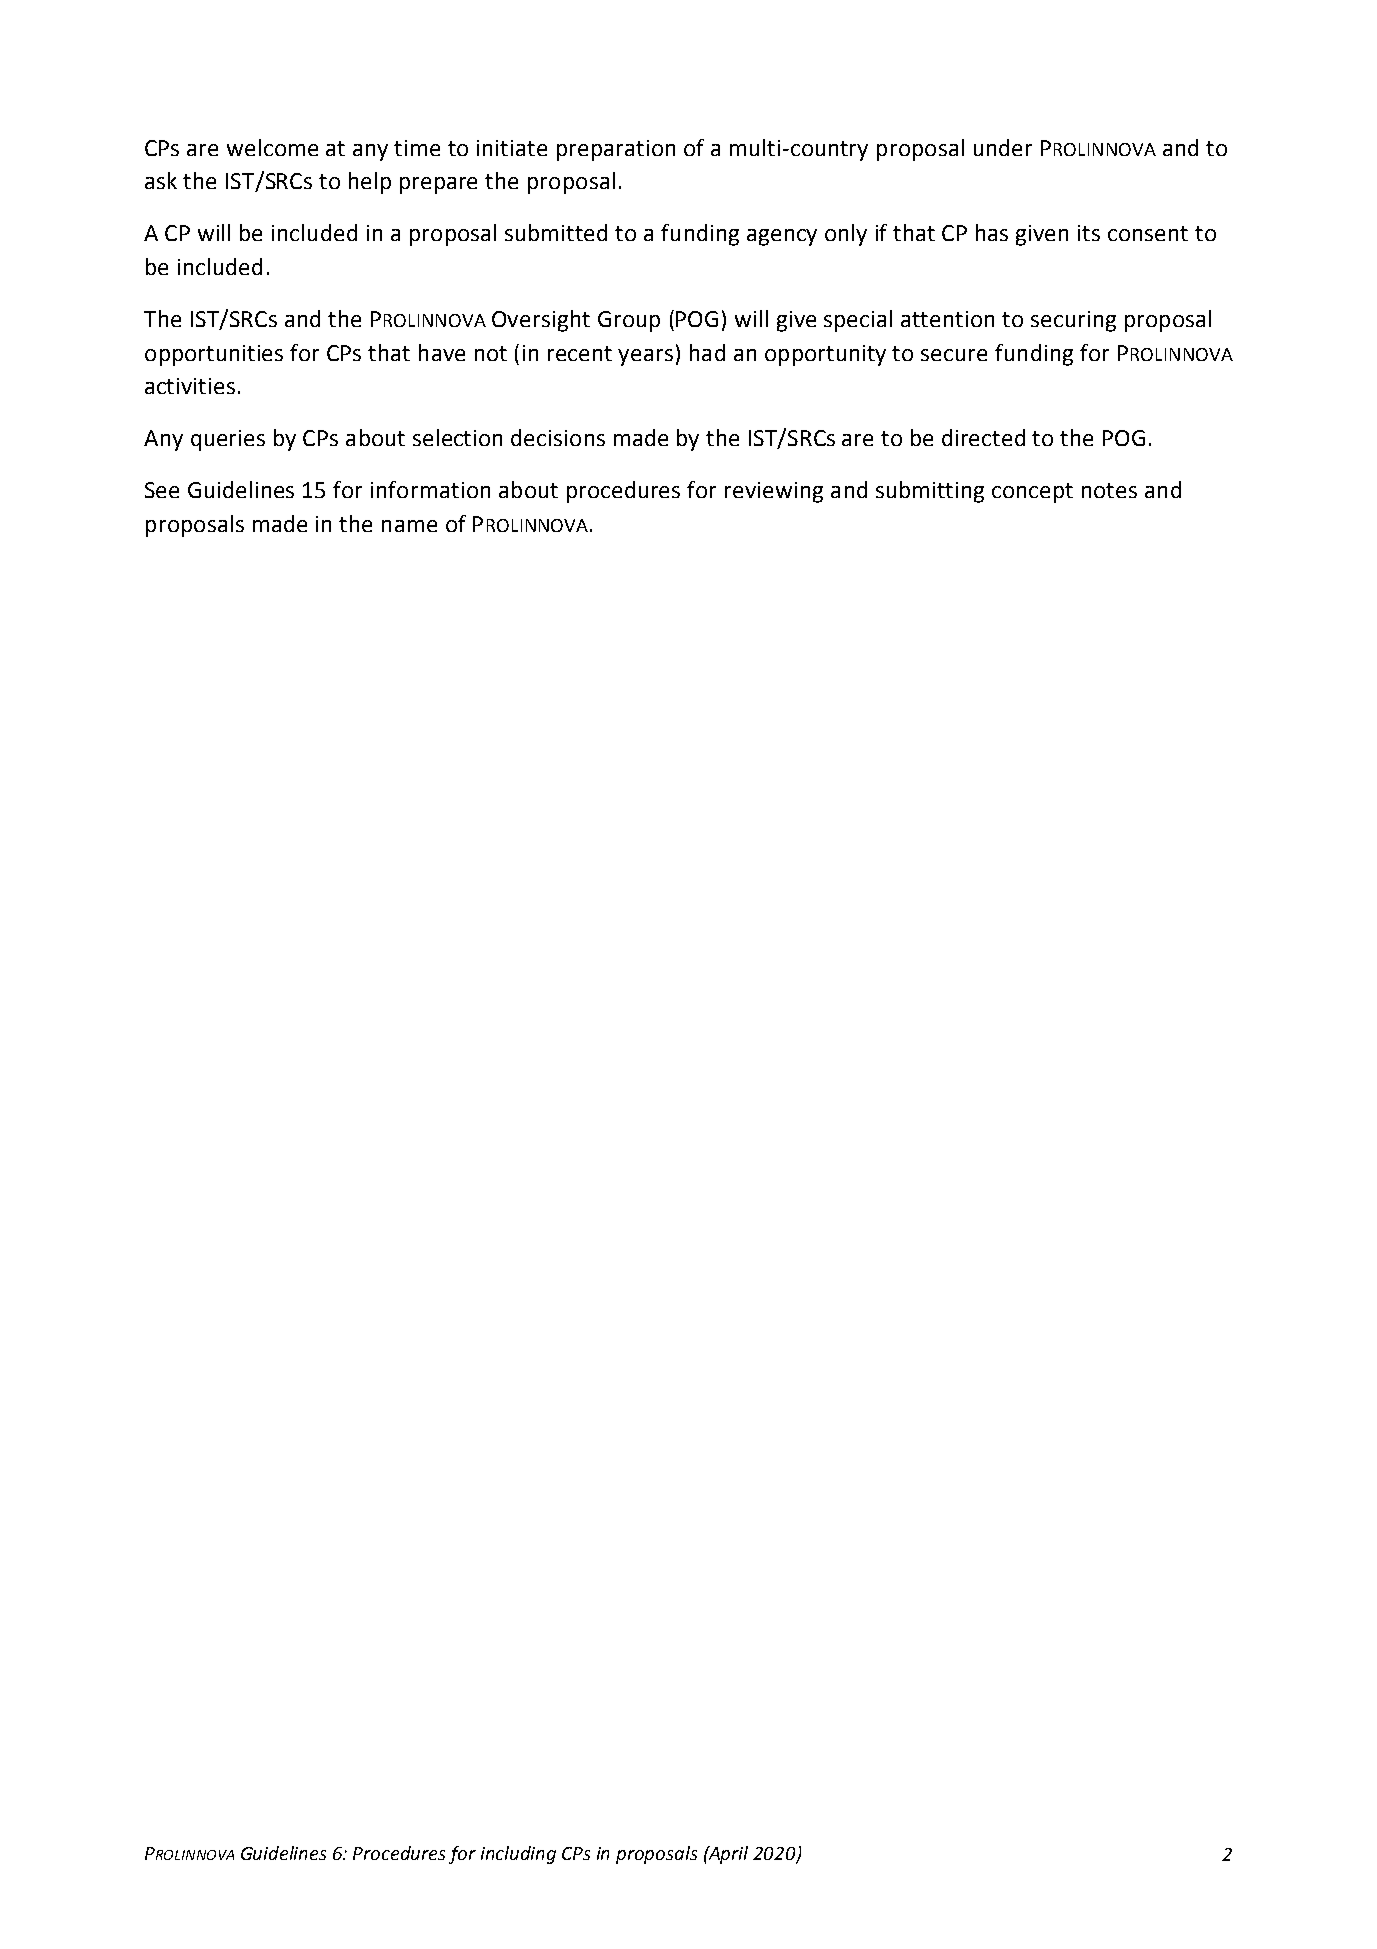 Image resolution: width=1377 pixels, height=1949 pixels. Describe the element at coordinates (774, 492) in the page. I see `reviewing` at that location.
